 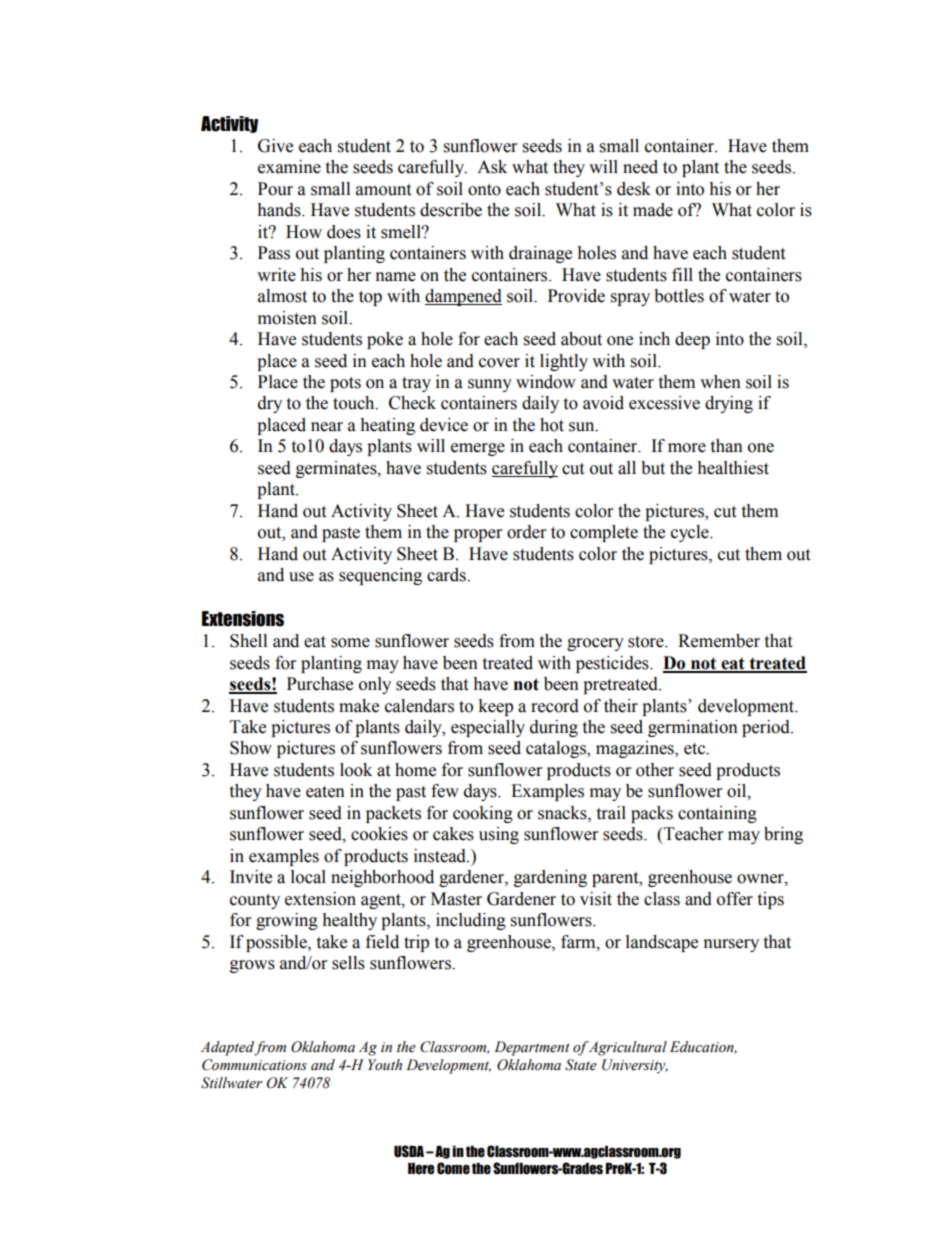 What do you see at coordinates (495, 707) in the screenshot?
I see `keep` at bounding box center [495, 707].
